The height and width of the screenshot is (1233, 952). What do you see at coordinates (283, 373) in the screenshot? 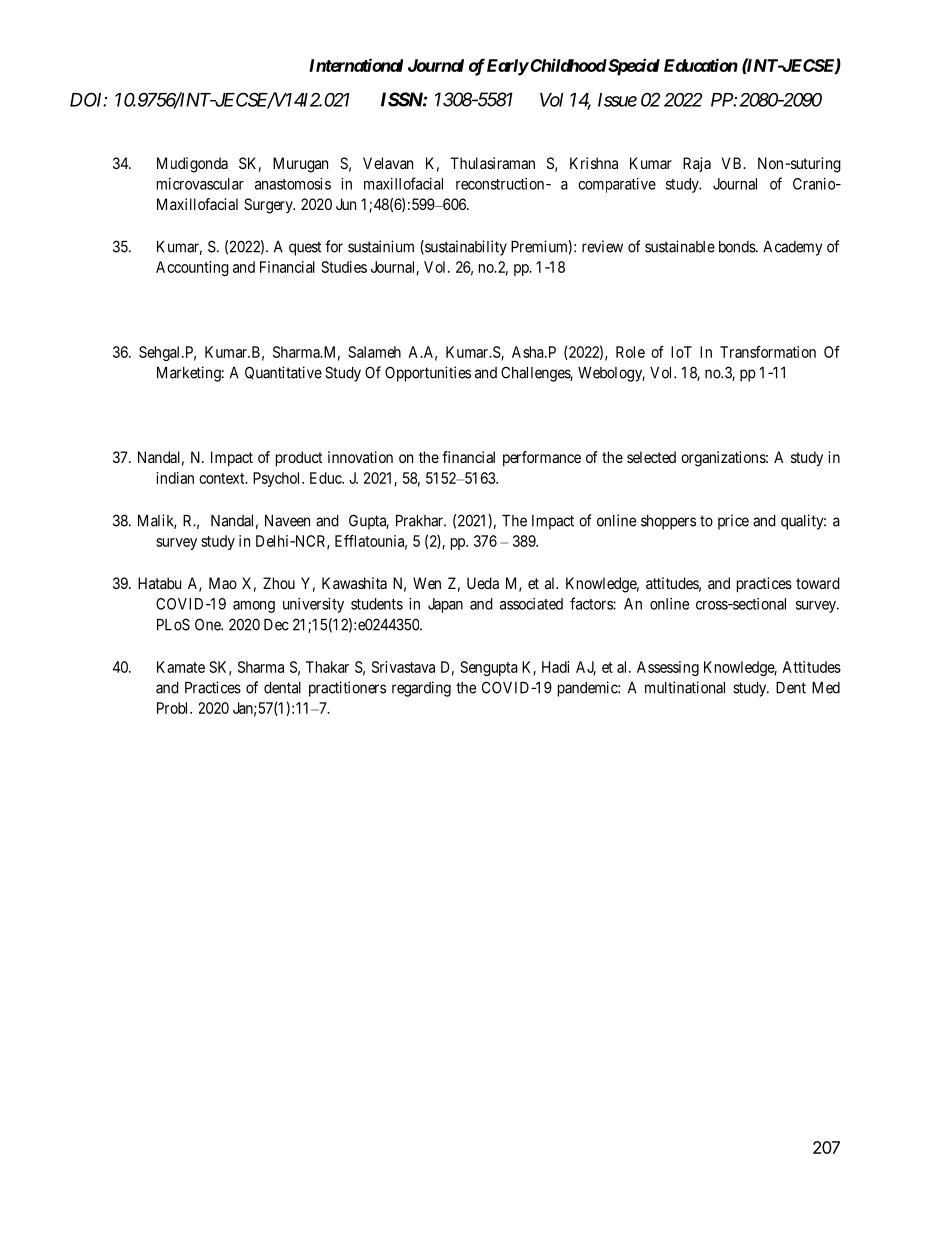
I see `Quantitative` at bounding box center [283, 373].
